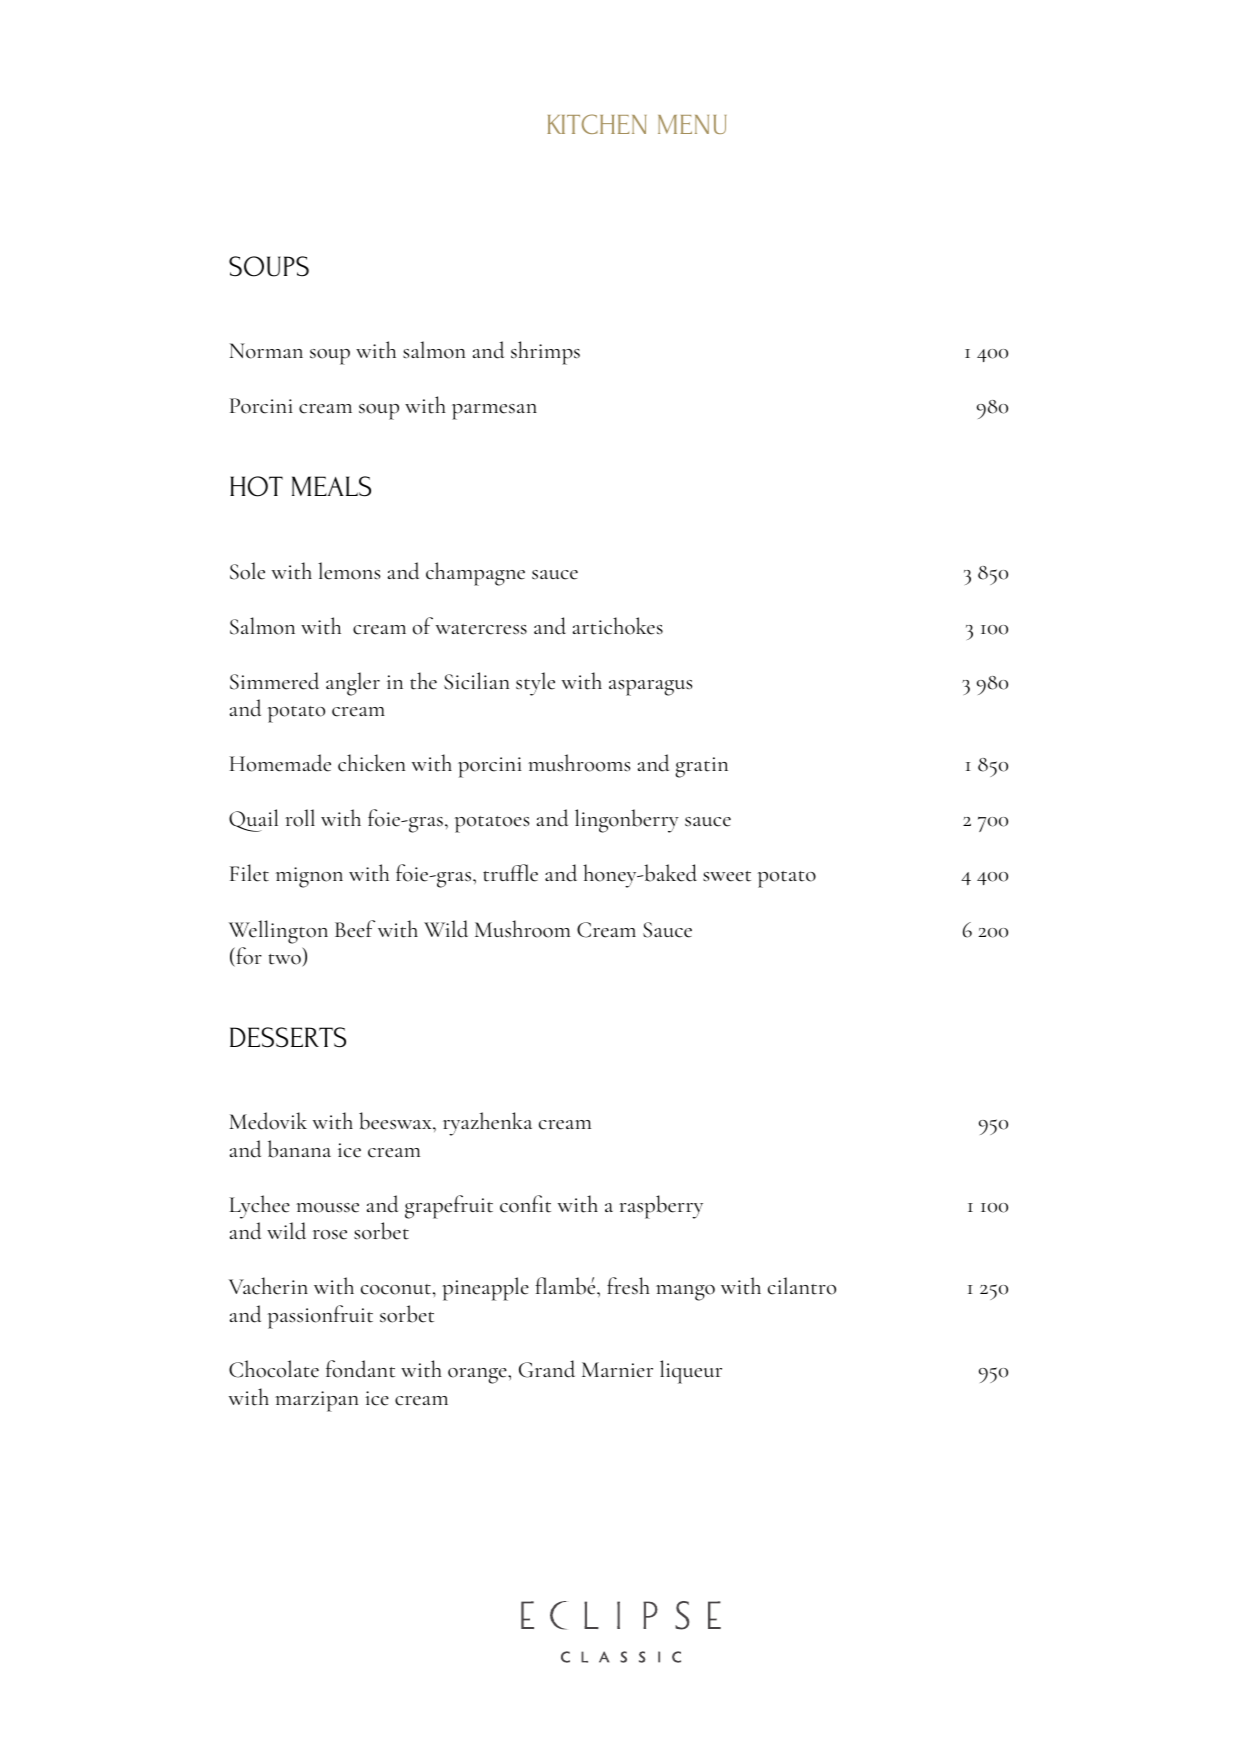 The image size is (1242, 1756). I want to click on sweet, so click(727, 876).
